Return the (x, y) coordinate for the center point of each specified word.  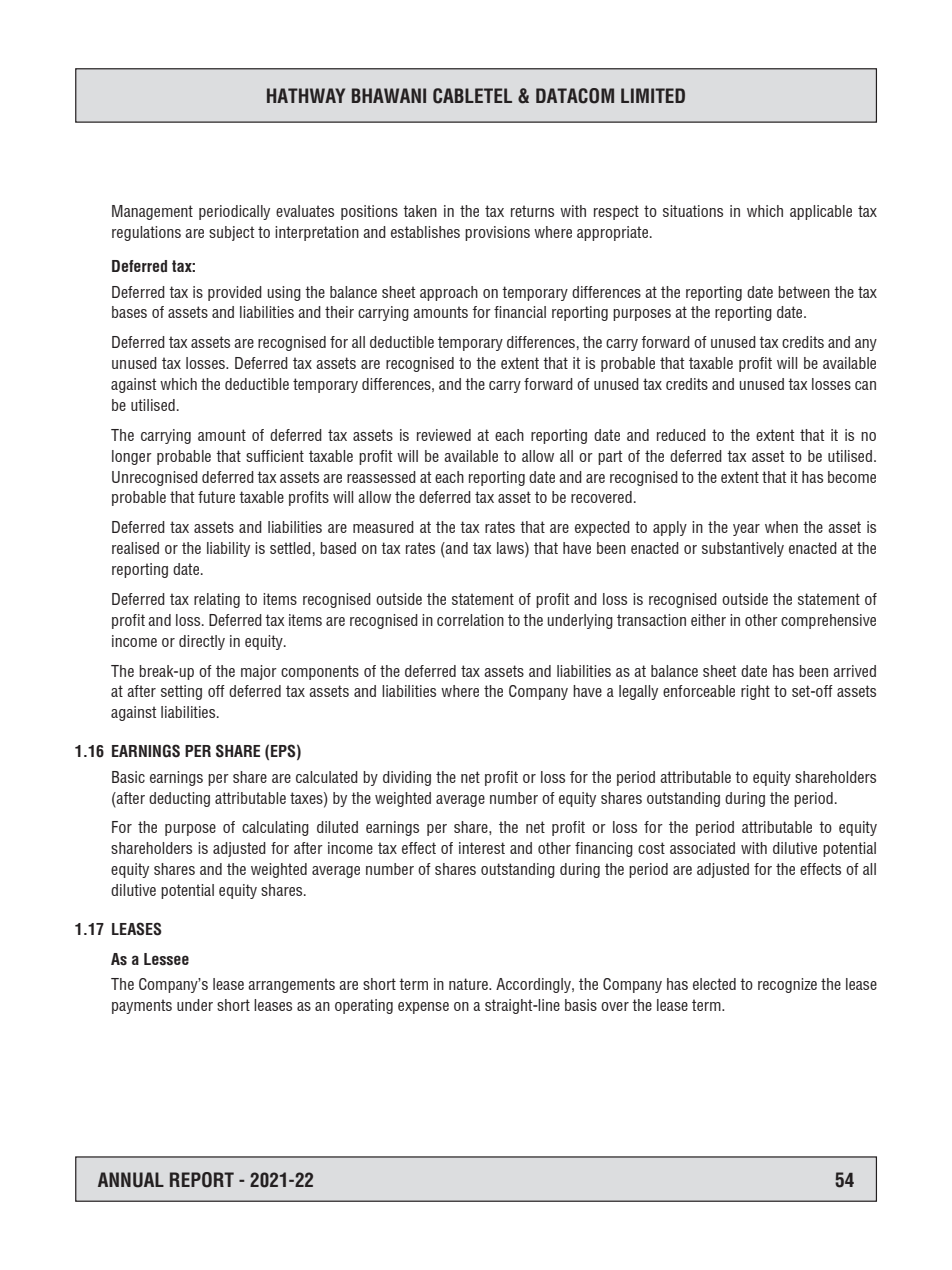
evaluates (305, 211)
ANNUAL (131, 1180)
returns (532, 211)
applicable (821, 212)
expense (423, 1008)
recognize (787, 985)
